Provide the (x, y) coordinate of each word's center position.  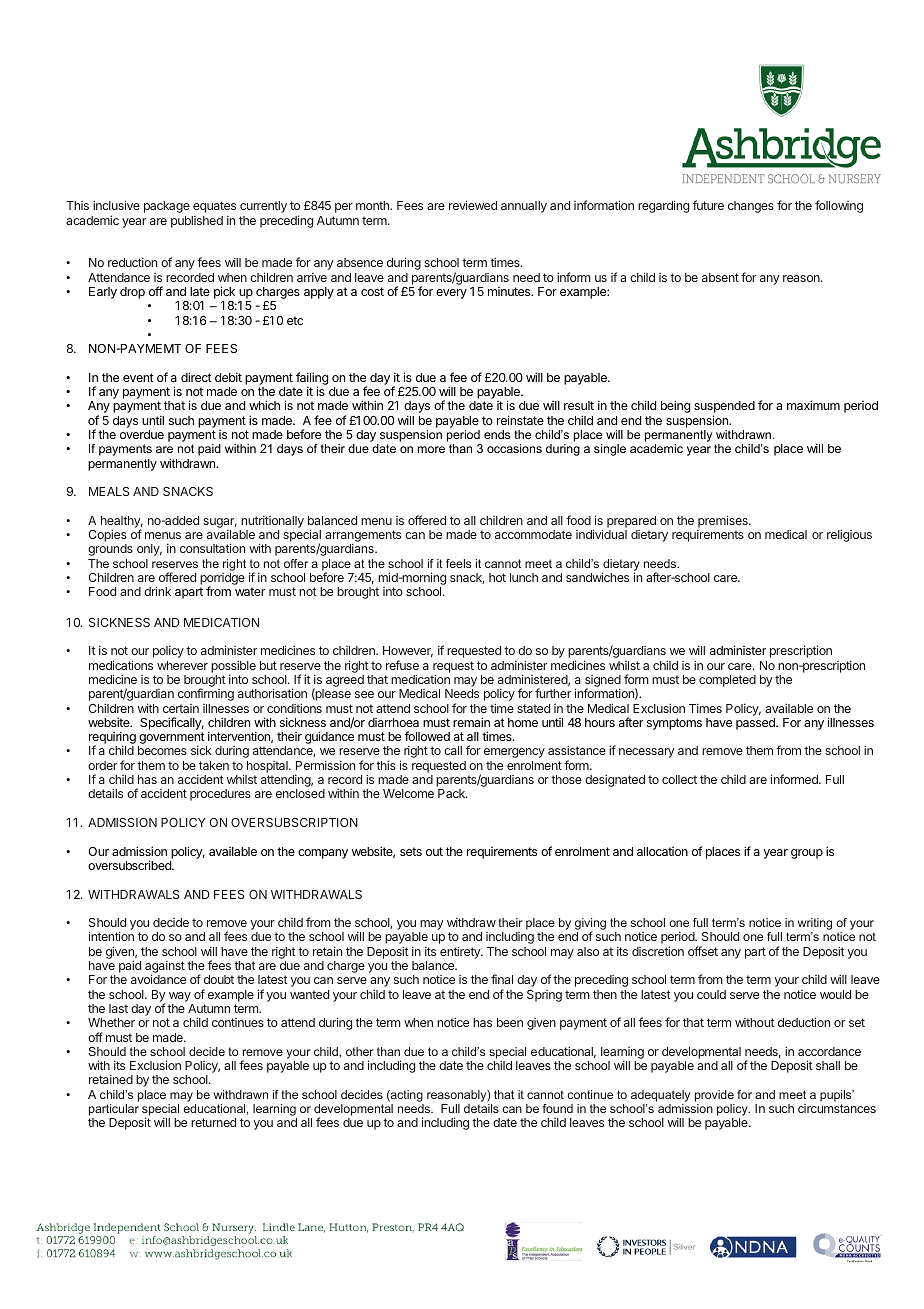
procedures (220, 795)
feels (458, 563)
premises (723, 522)
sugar (220, 524)
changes (751, 207)
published (197, 222)
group (807, 854)
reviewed (473, 205)
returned (213, 1122)
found (558, 1108)
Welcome (408, 793)
